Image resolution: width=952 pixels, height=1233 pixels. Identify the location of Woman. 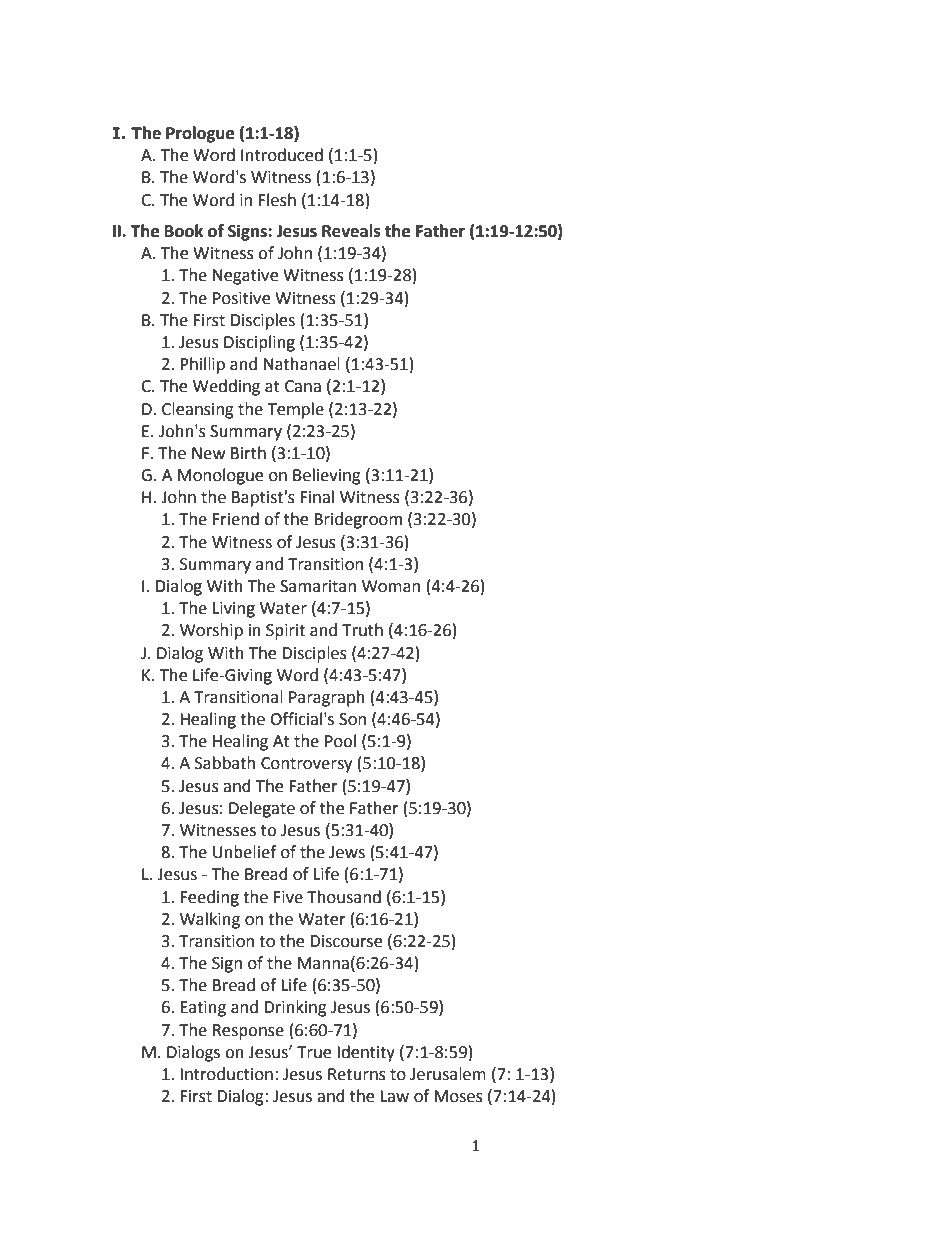
(391, 586).
